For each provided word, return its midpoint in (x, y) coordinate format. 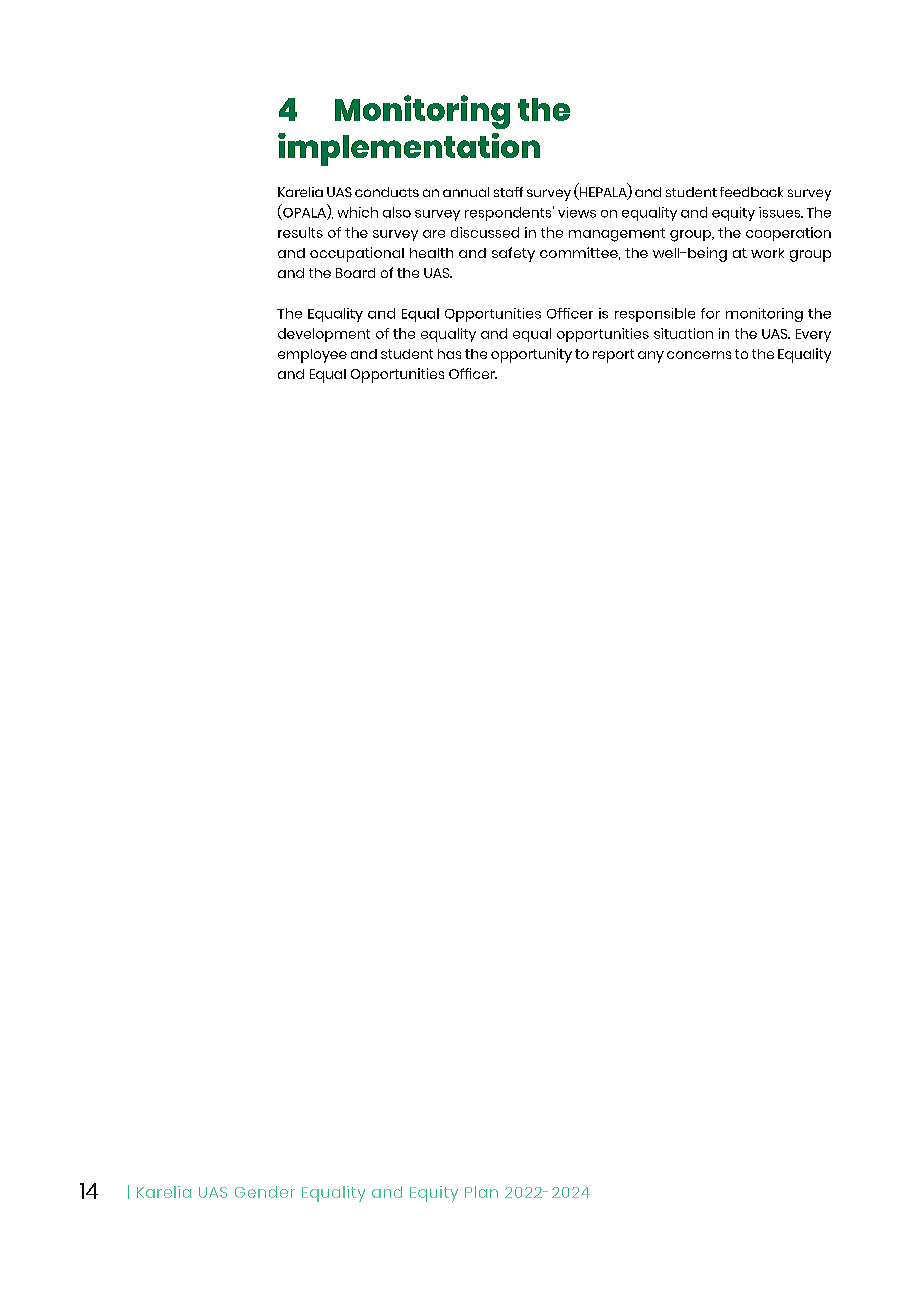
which (358, 212)
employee (312, 356)
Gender (265, 1192)
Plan (481, 1192)
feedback (751, 192)
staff (508, 192)
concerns (699, 355)
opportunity (531, 355)
